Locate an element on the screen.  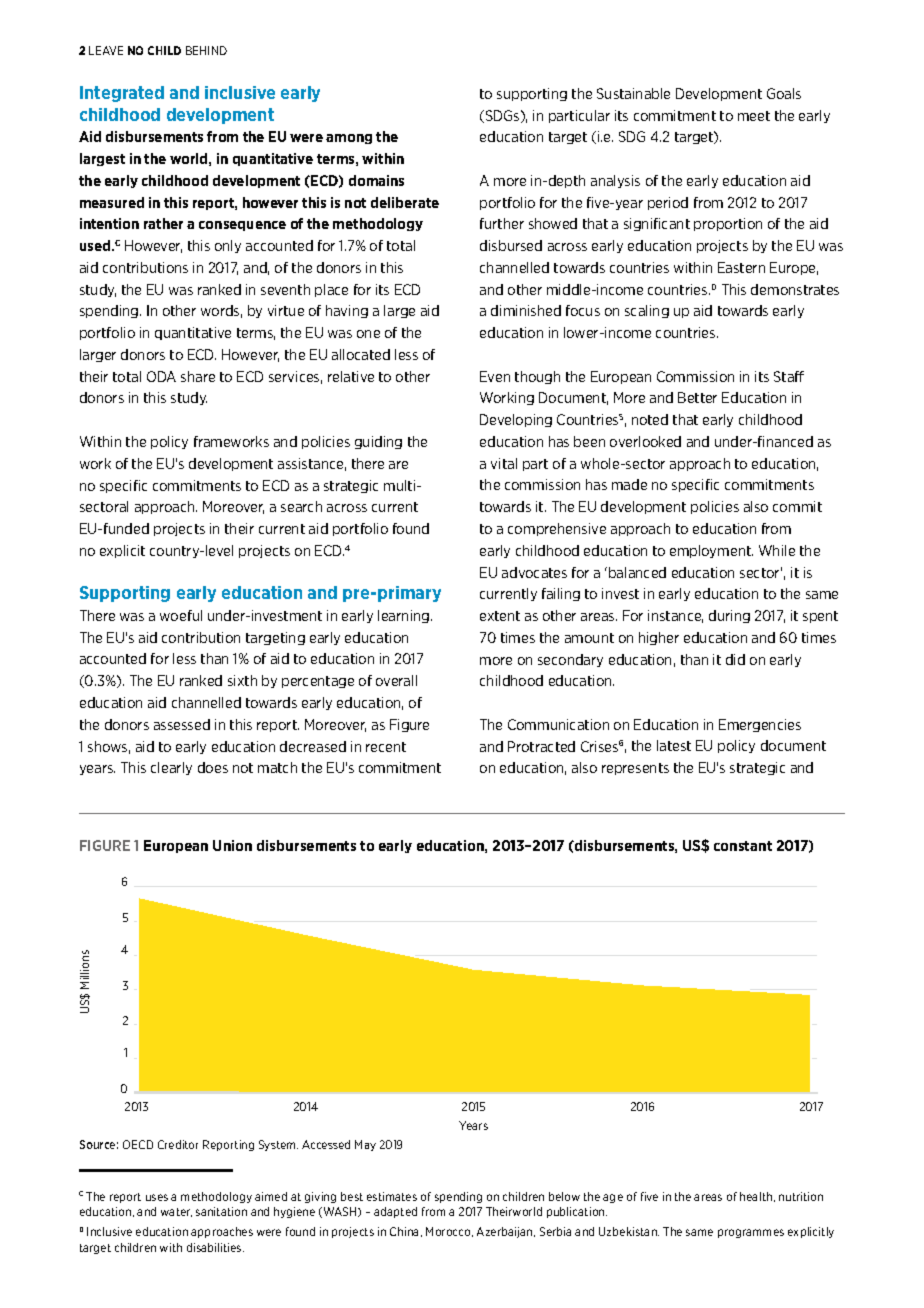
Union is located at coordinates (232, 845).
